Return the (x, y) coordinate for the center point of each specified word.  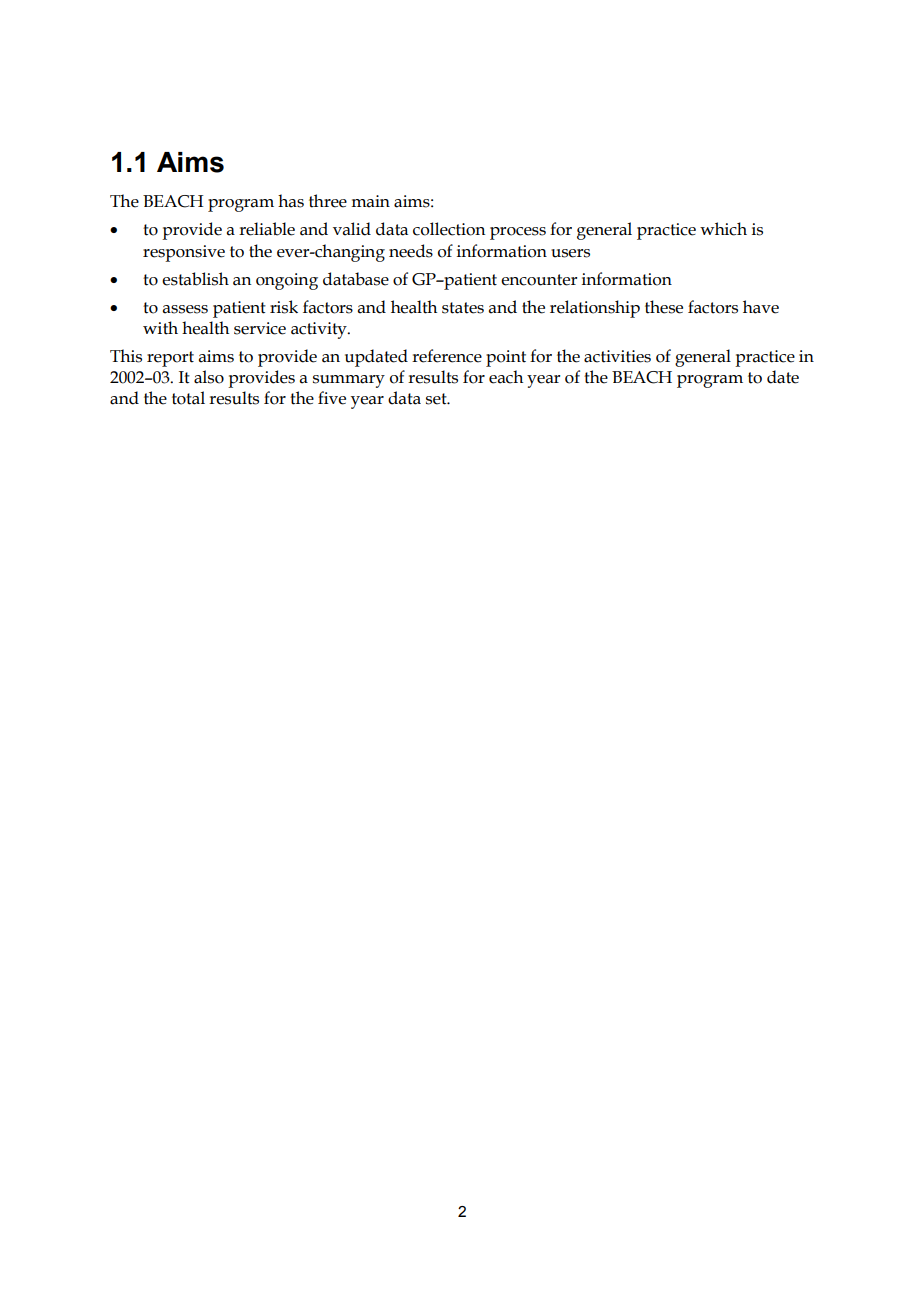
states (463, 308)
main (370, 201)
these (664, 307)
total (188, 398)
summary (349, 381)
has (291, 201)
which (723, 229)
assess (185, 309)
